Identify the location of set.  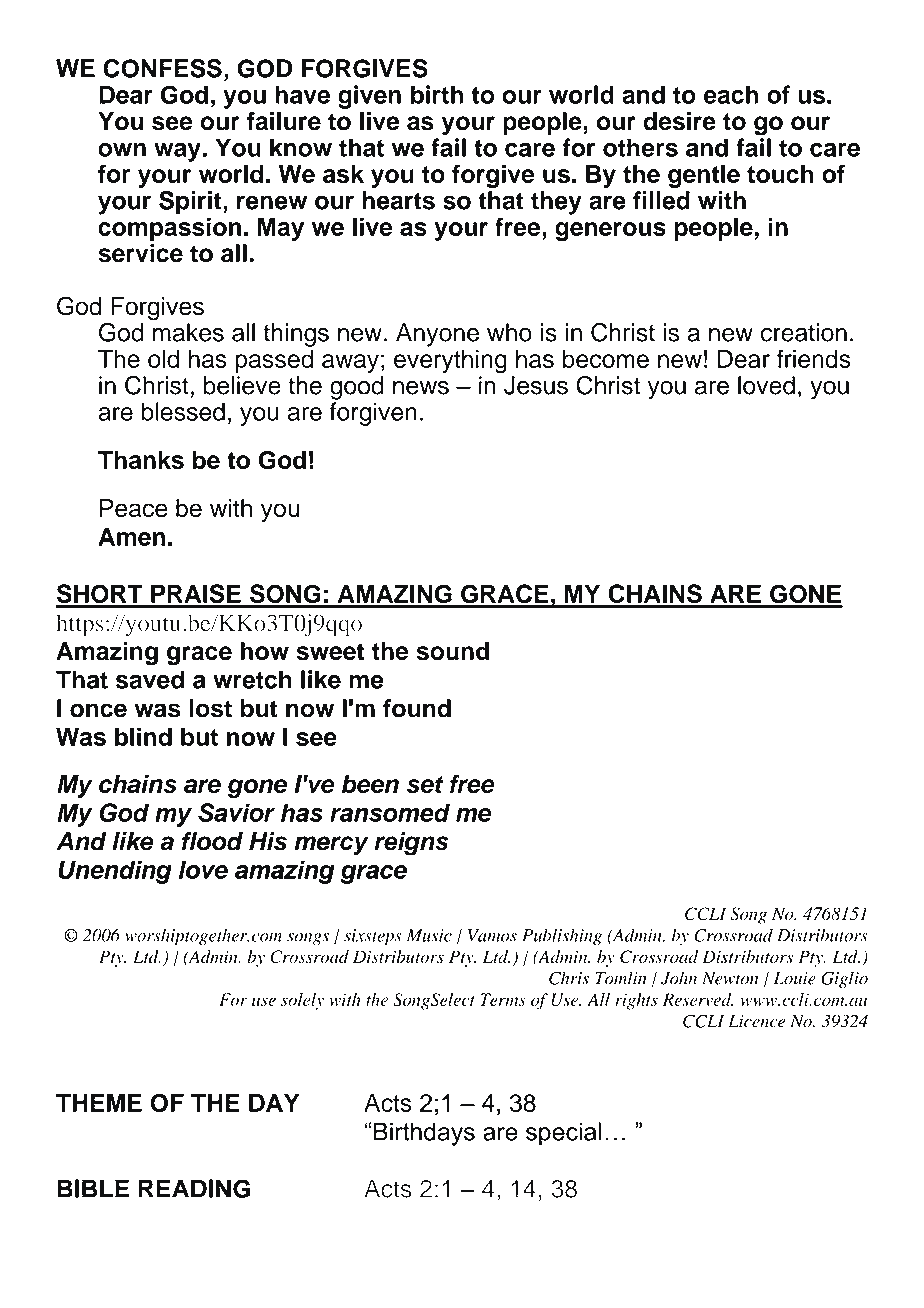
(425, 784).
